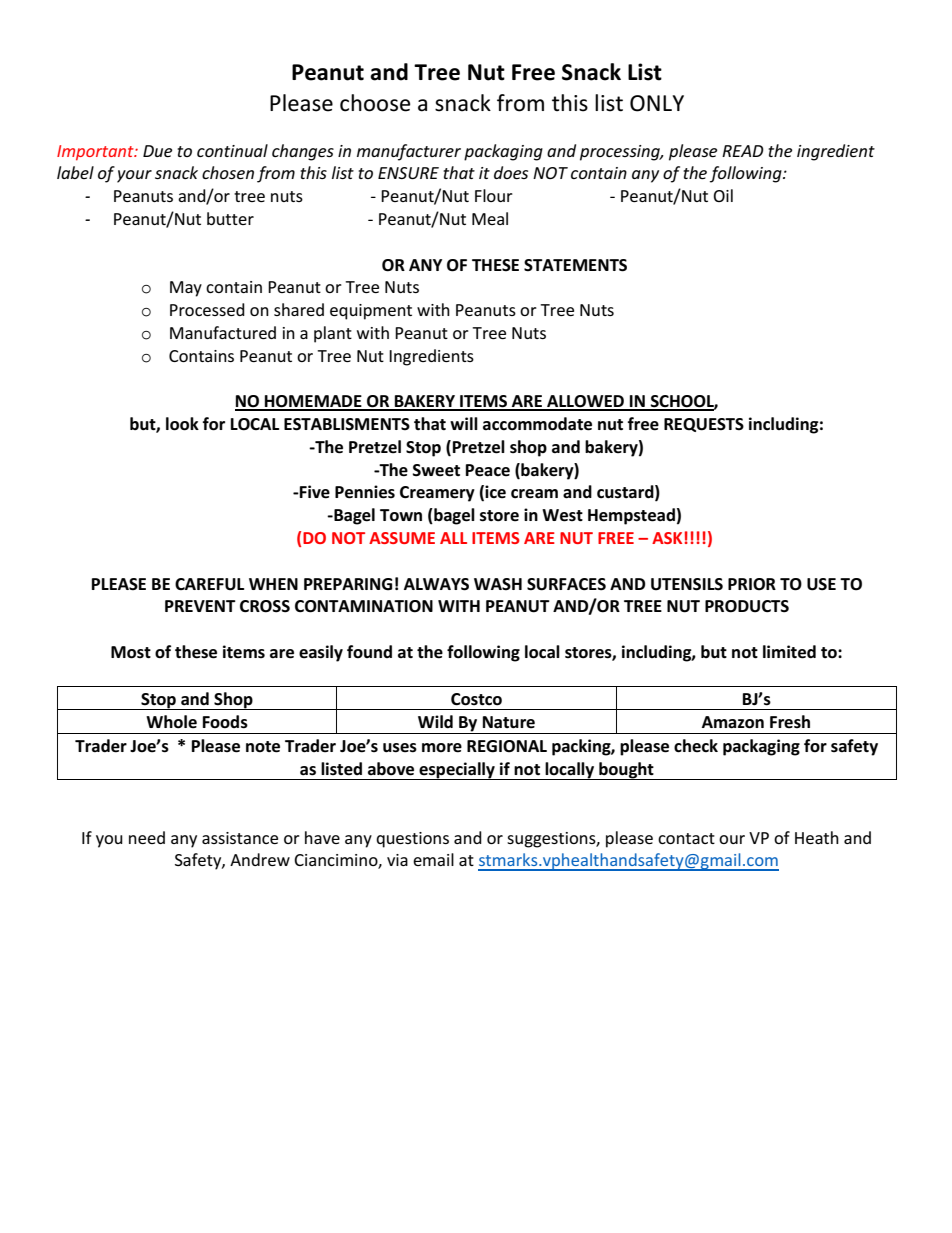  Describe the element at coordinates (743, 151) in the screenshot. I see `READ` at that location.
